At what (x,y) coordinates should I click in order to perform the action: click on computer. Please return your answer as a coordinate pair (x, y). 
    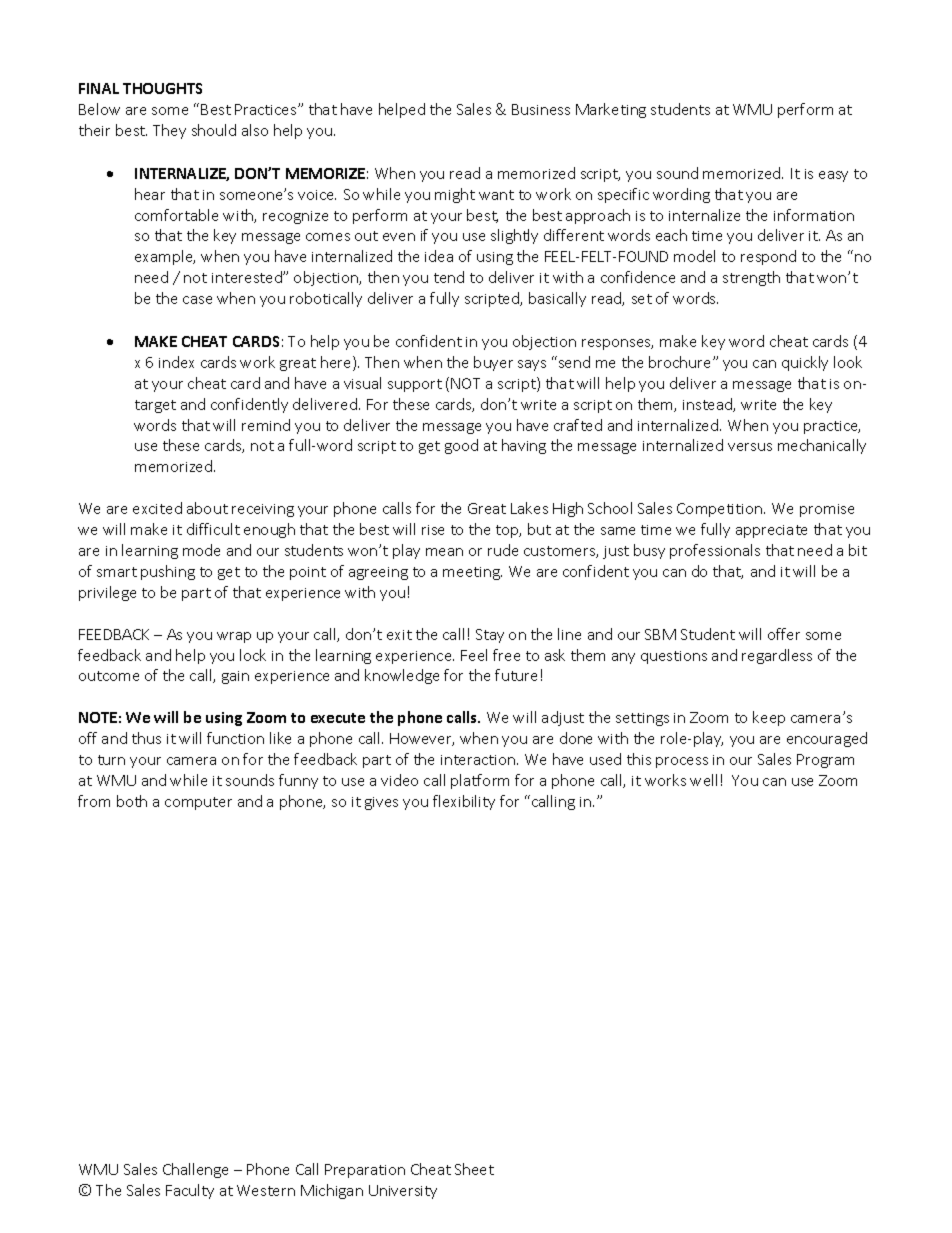
    Looking at the image, I should click on (198, 803).
